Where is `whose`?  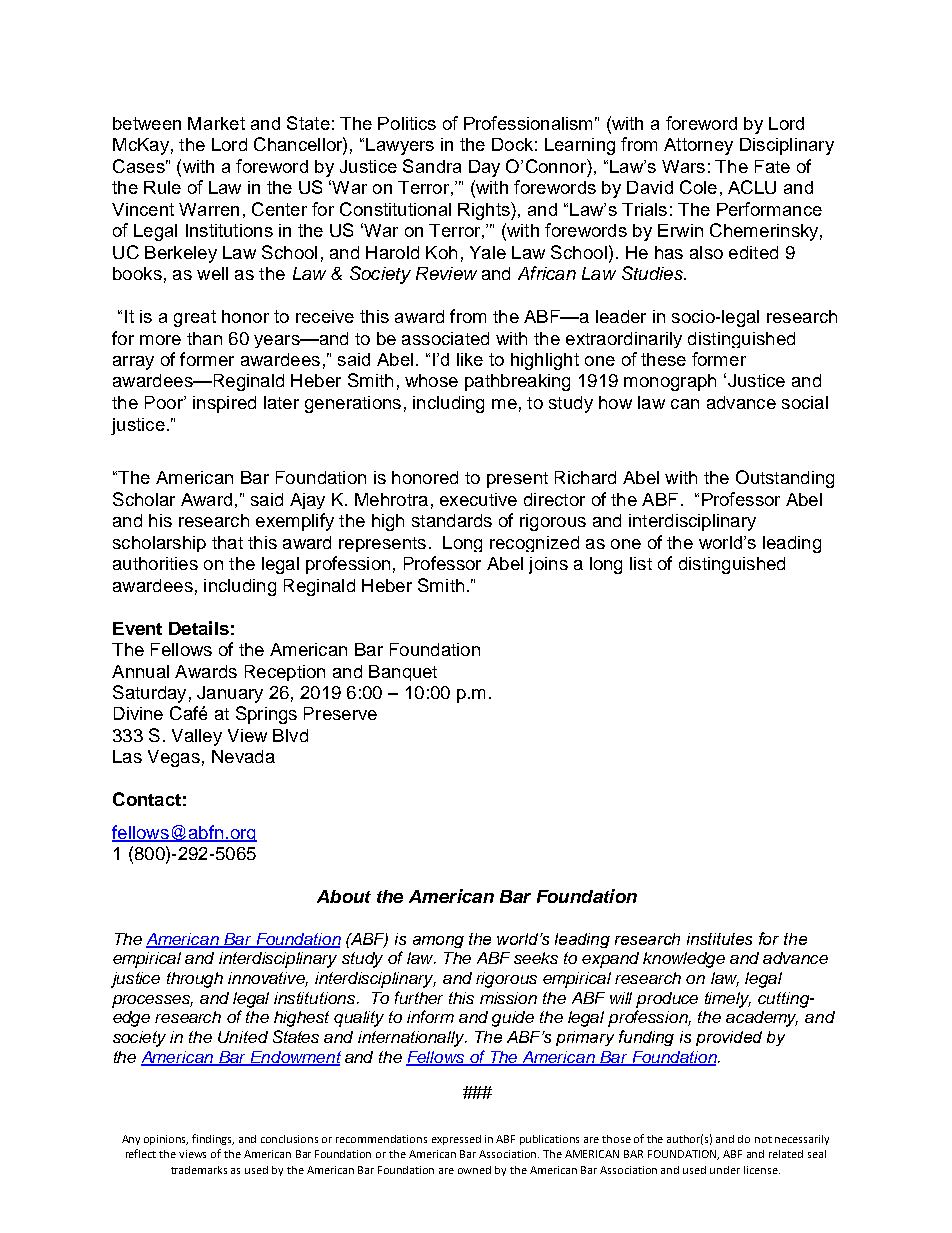 whose is located at coordinates (431, 380).
